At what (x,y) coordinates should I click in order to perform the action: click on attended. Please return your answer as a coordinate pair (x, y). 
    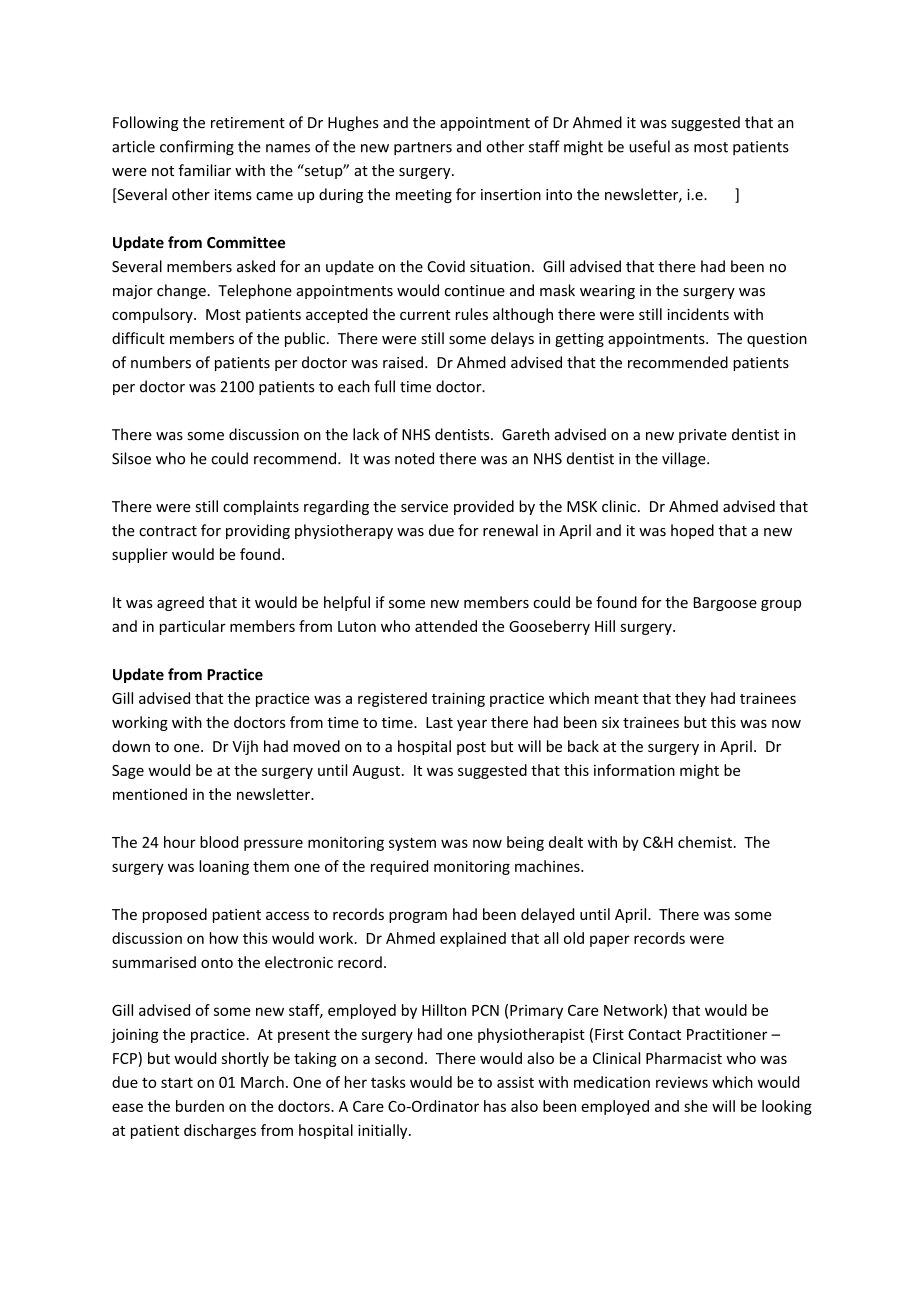
    Looking at the image, I should click on (446, 626).
